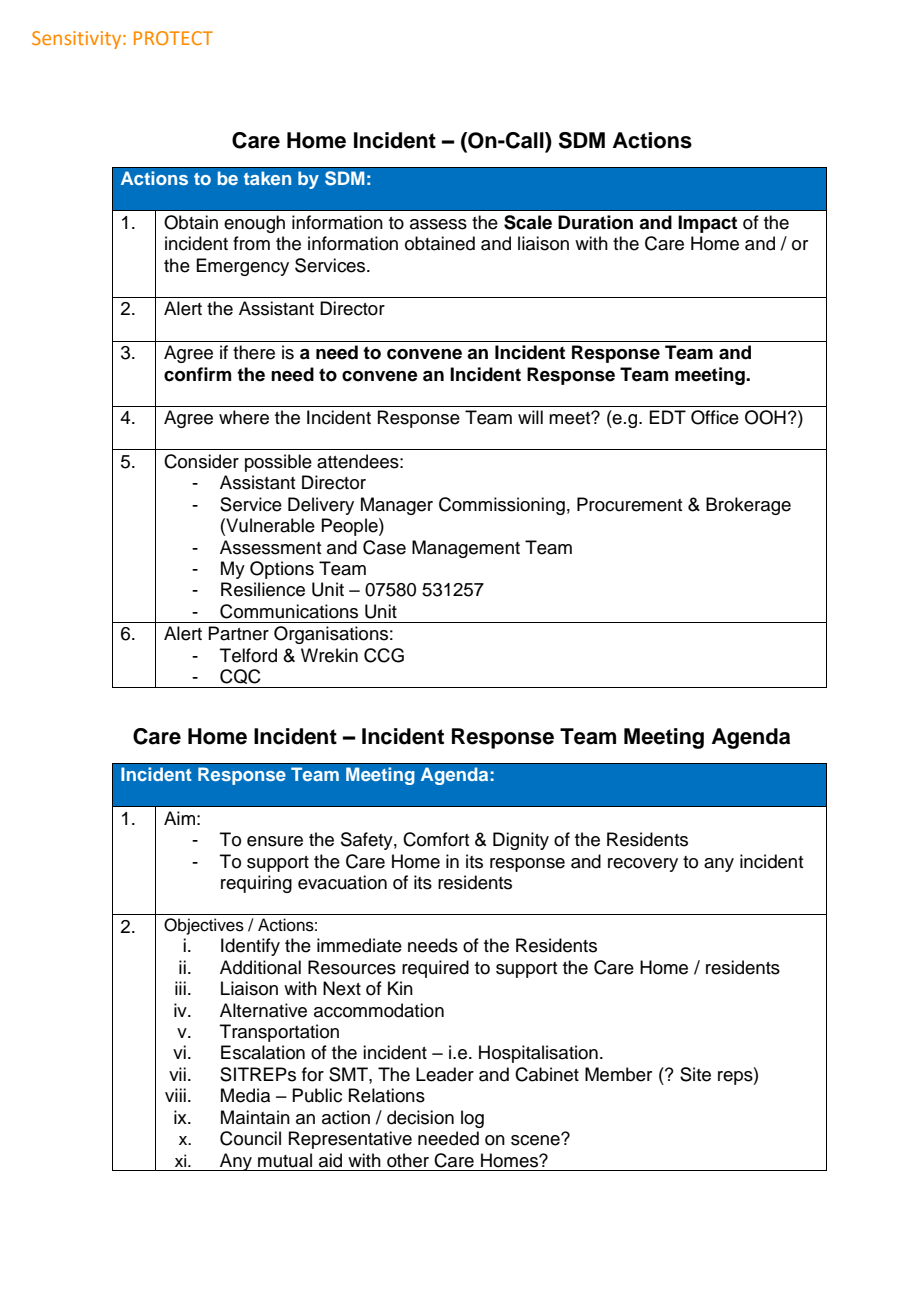 The width and height of the image is (924, 1308). What do you see at coordinates (250, 1138) in the image?
I see `Council` at bounding box center [250, 1138].
